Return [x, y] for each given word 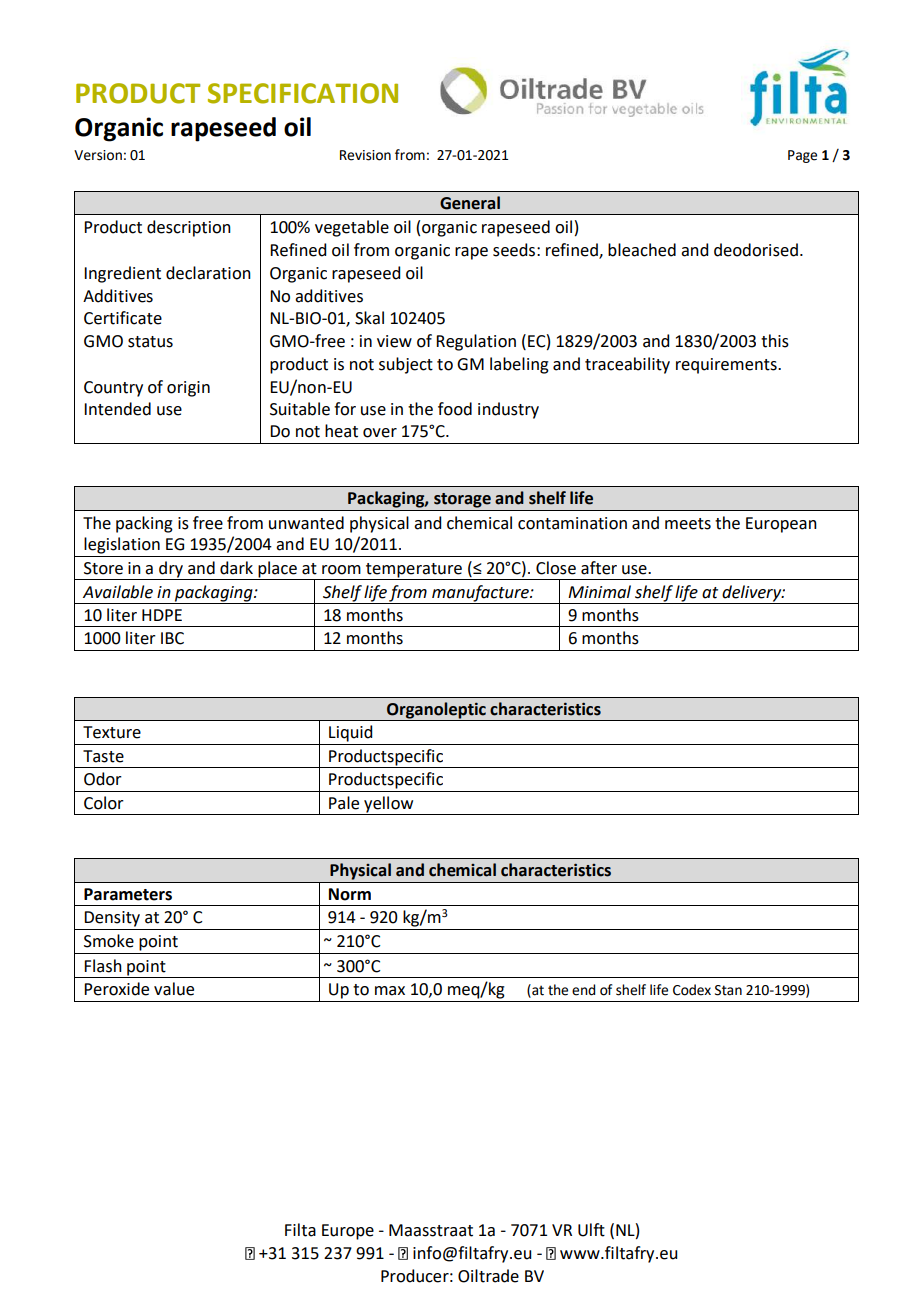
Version [98, 155]
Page [802, 156]
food [455, 409]
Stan [728, 990]
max [390, 991]
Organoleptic [436, 711]
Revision [365, 155]
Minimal [599, 592]
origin [188, 389]
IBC [172, 638]
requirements [727, 366]
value [174, 989]
